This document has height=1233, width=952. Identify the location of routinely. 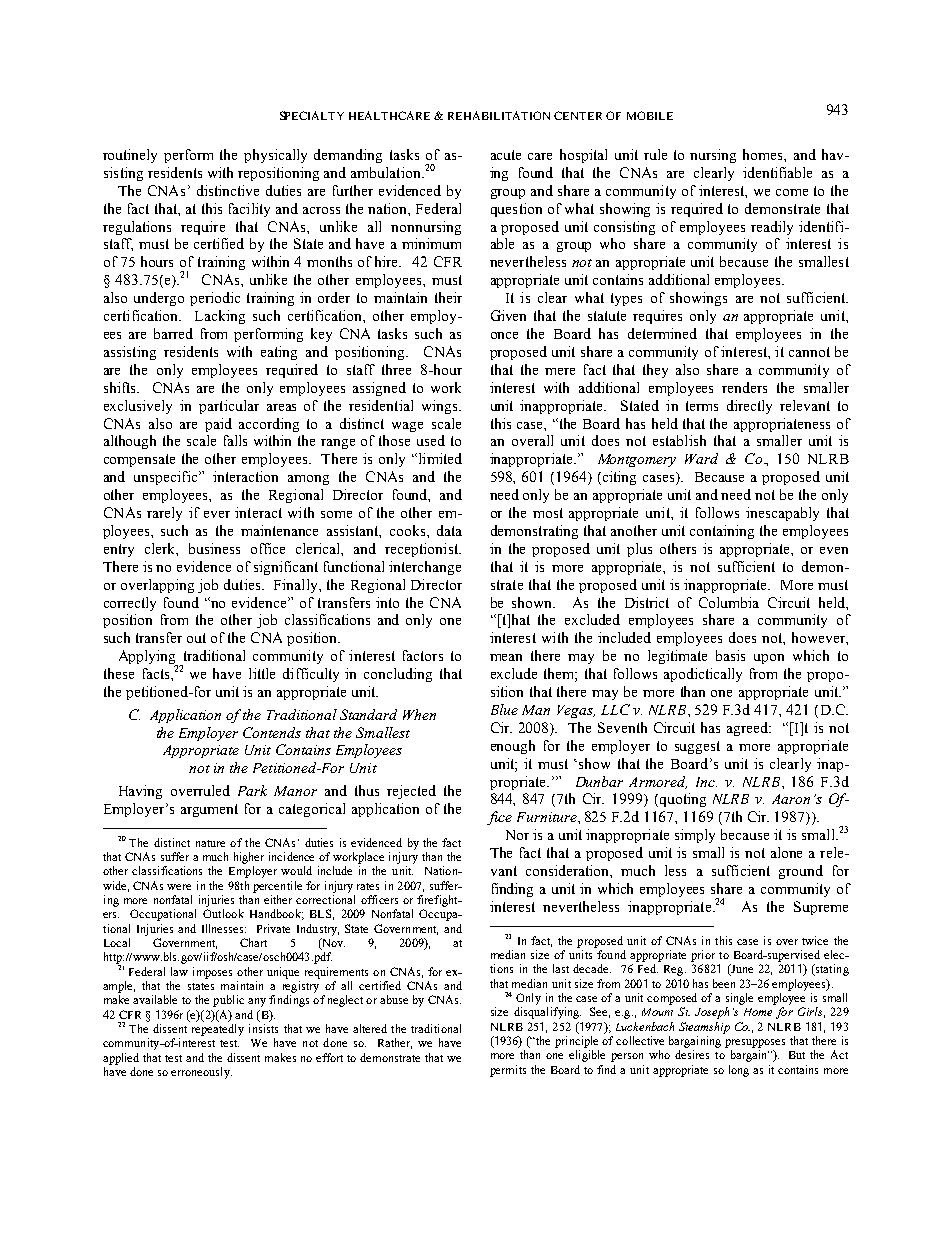
(130, 156).
